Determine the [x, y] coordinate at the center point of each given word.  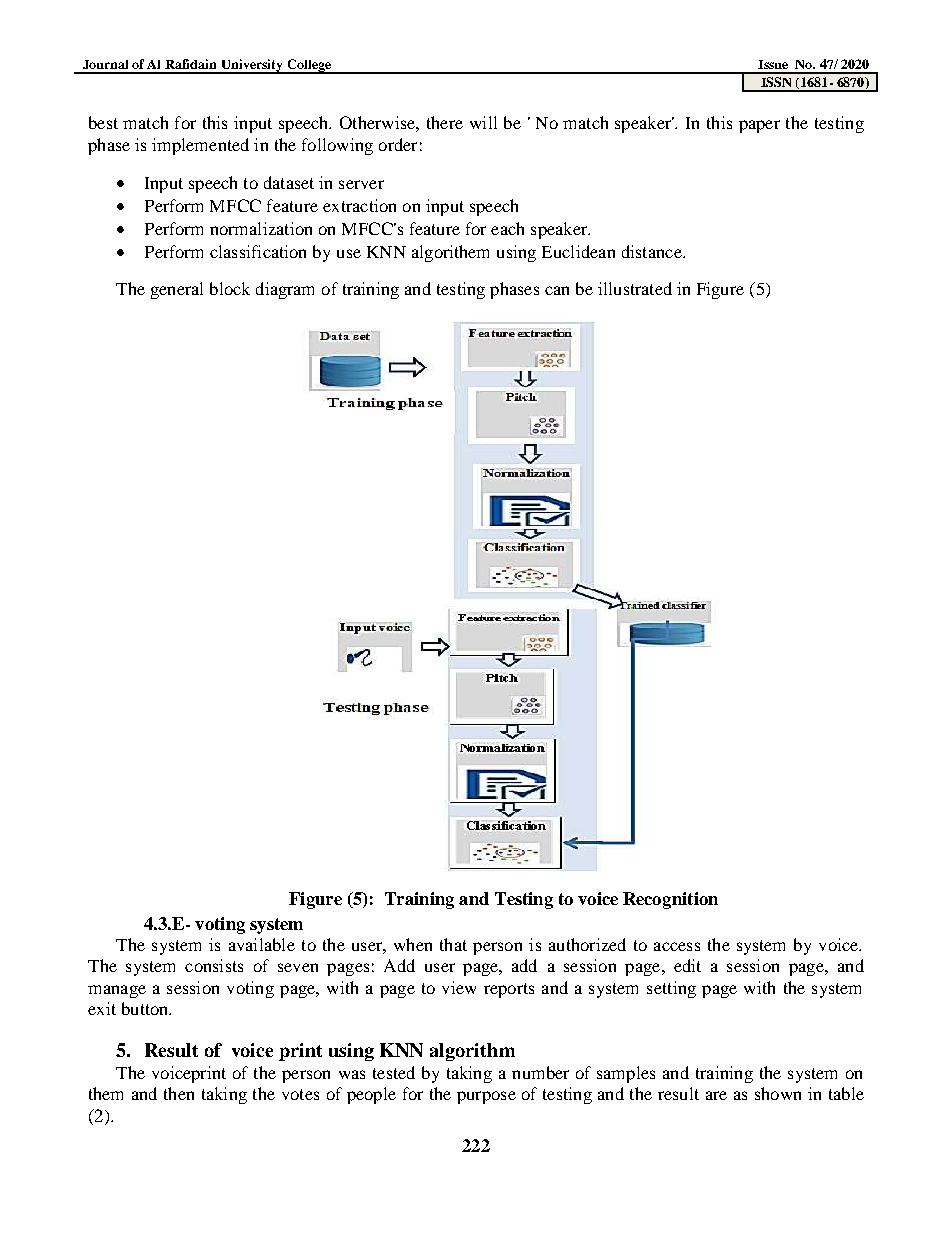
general [177, 290]
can [557, 290]
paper [759, 126]
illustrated [635, 288]
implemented [200, 146]
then [179, 1093]
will [483, 122]
